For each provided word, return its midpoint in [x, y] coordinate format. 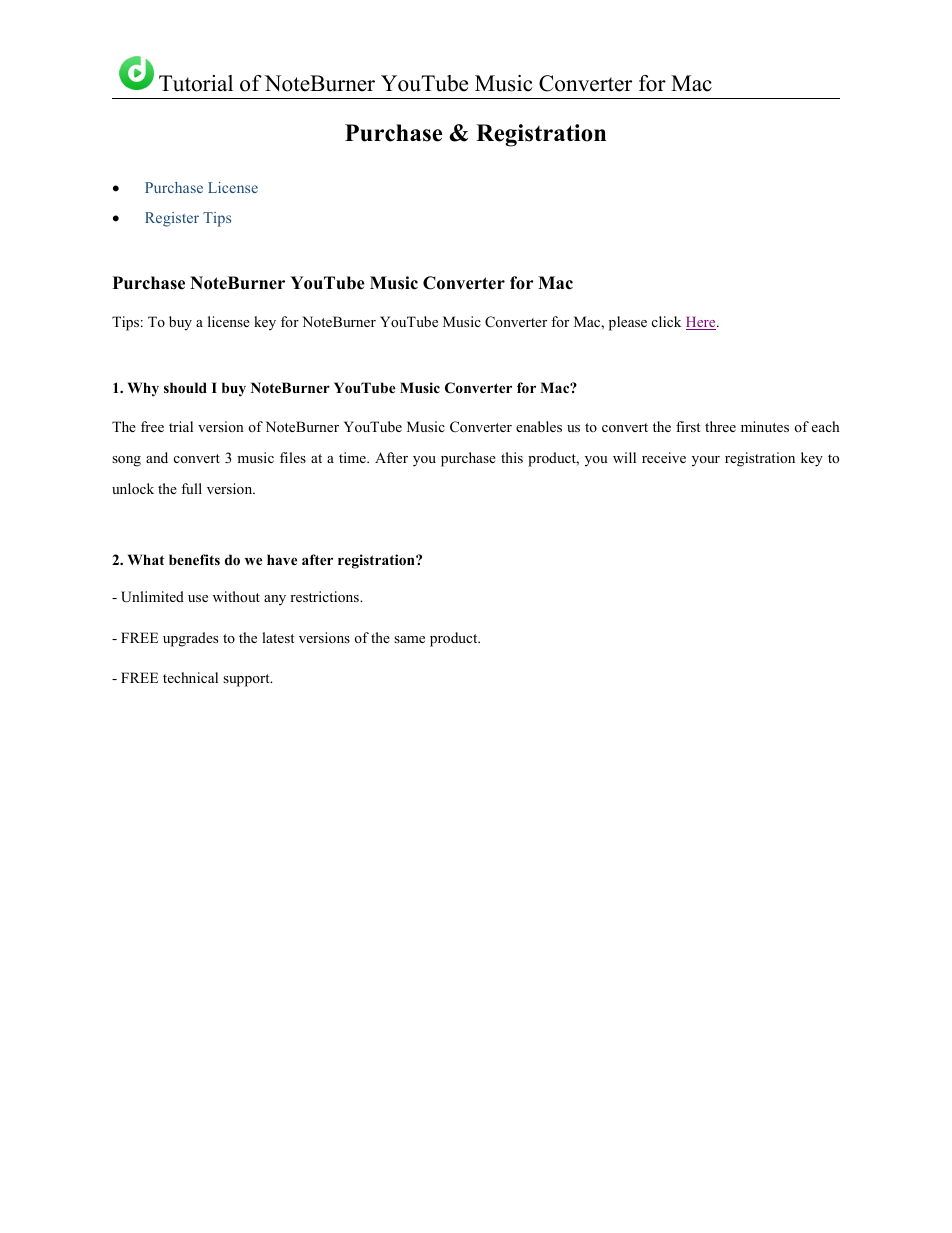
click [666, 321]
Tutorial [196, 83]
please [628, 323]
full [191, 488]
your [706, 461]
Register [172, 219]
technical [190, 677]
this [512, 457]
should [185, 387]
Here [702, 323]
